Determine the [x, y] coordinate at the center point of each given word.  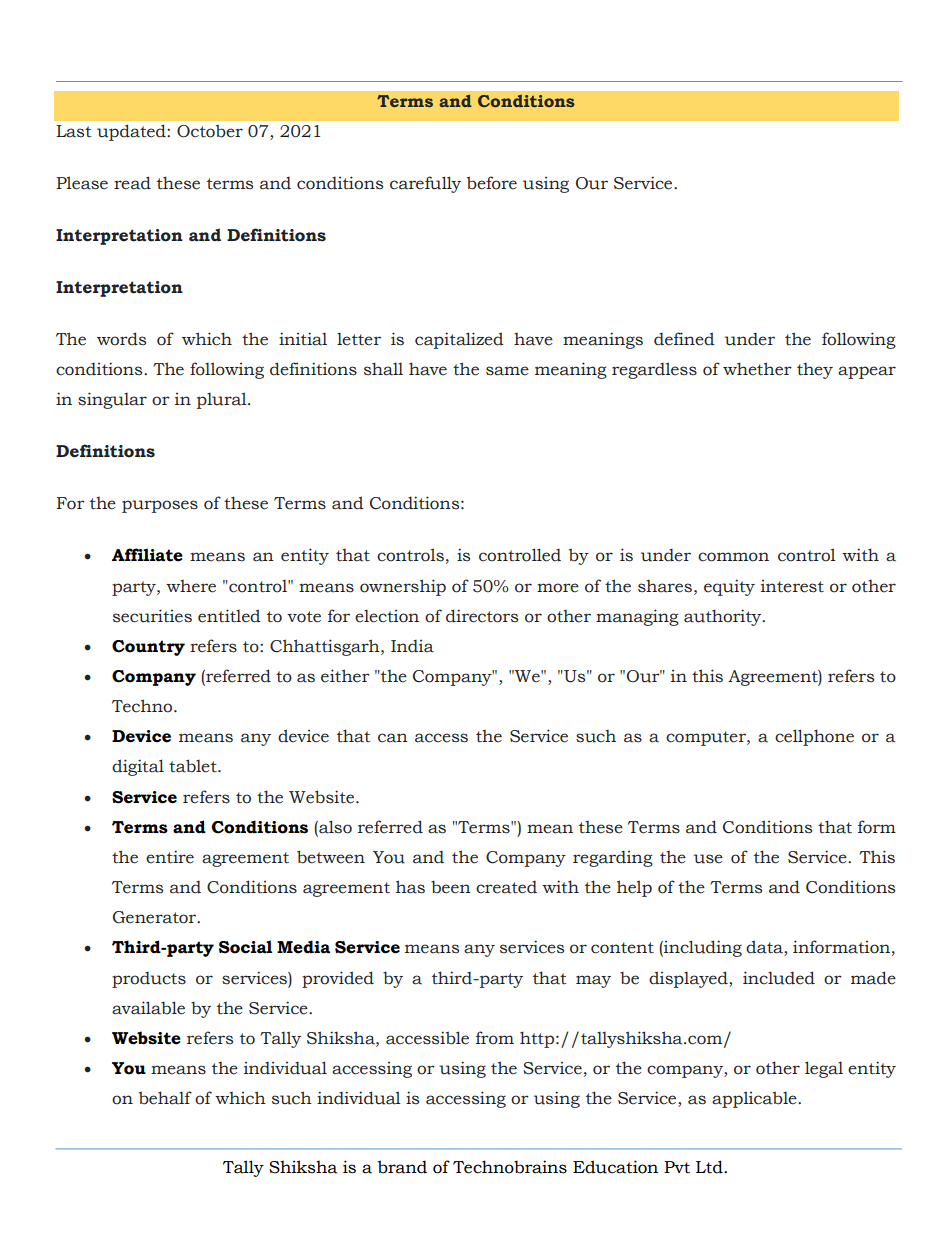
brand [402, 1167]
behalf [165, 1098]
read [132, 183]
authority [724, 617]
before [492, 183]
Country [148, 648]
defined [684, 339]
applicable [755, 1099]
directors [482, 616]
